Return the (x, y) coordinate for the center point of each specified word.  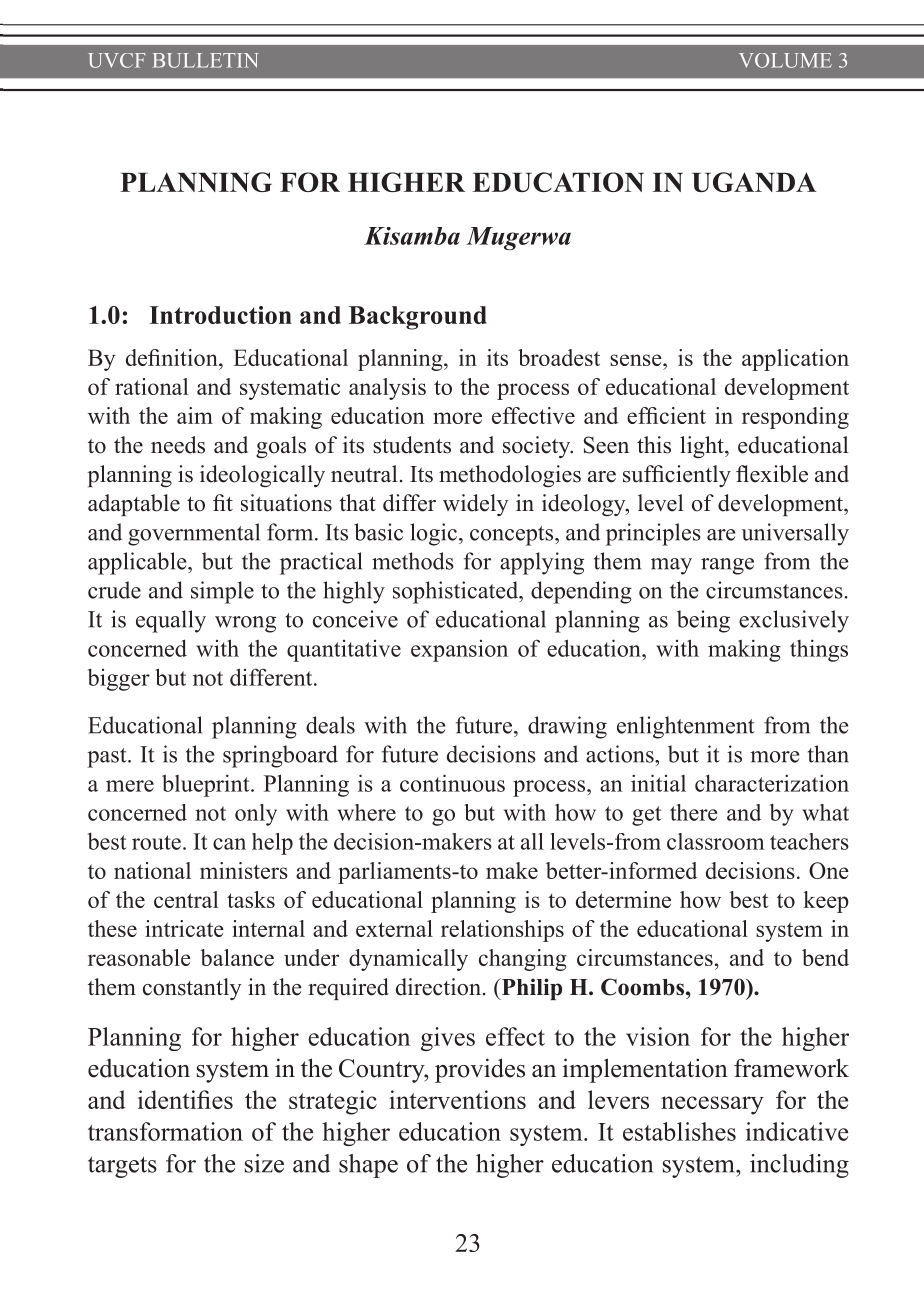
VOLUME (785, 60)
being (703, 621)
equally (171, 621)
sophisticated (457, 592)
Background (418, 318)
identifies (185, 1099)
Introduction (220, 315)
